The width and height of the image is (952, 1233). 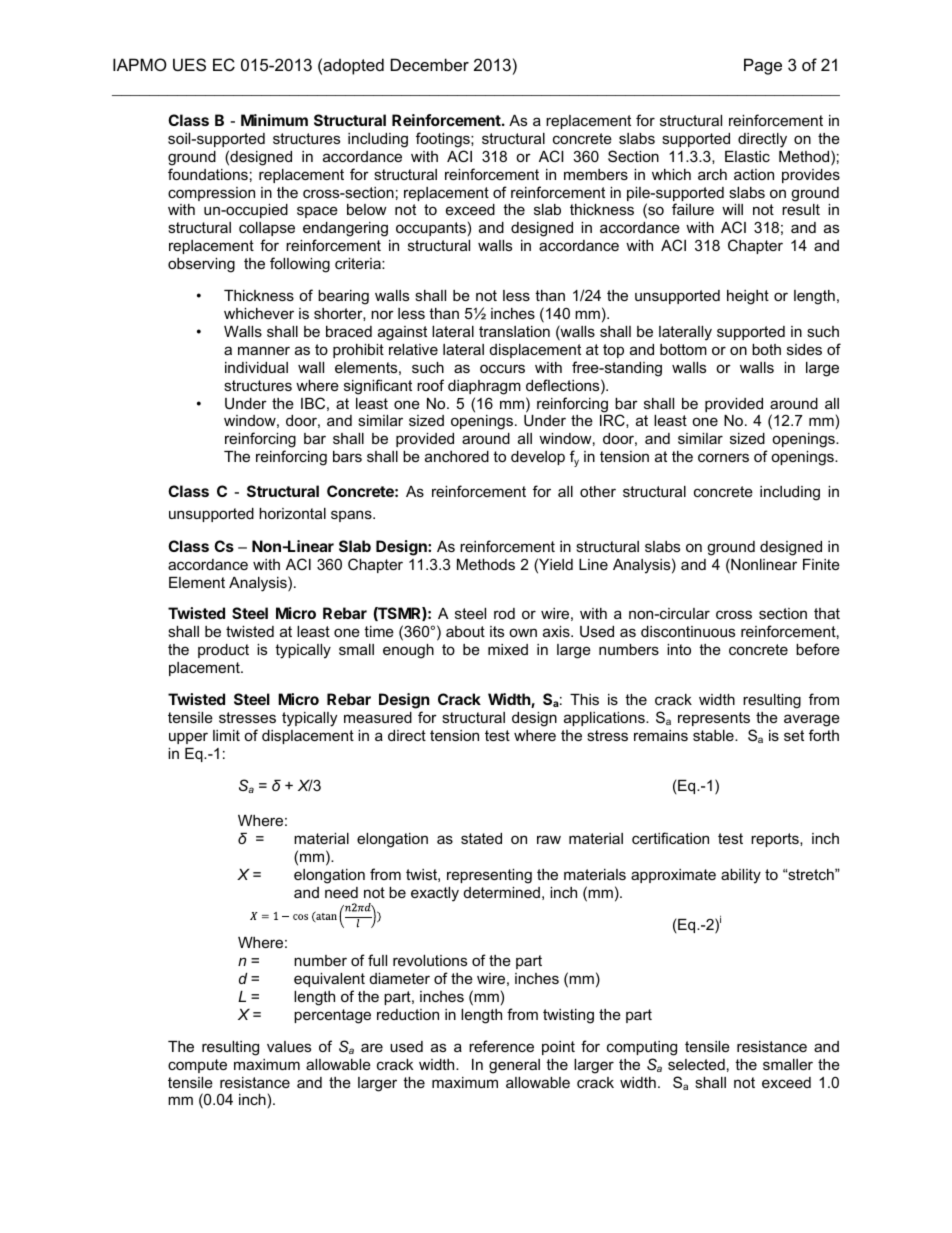 I want to click on horizontal, so click(x=292, y=513).
